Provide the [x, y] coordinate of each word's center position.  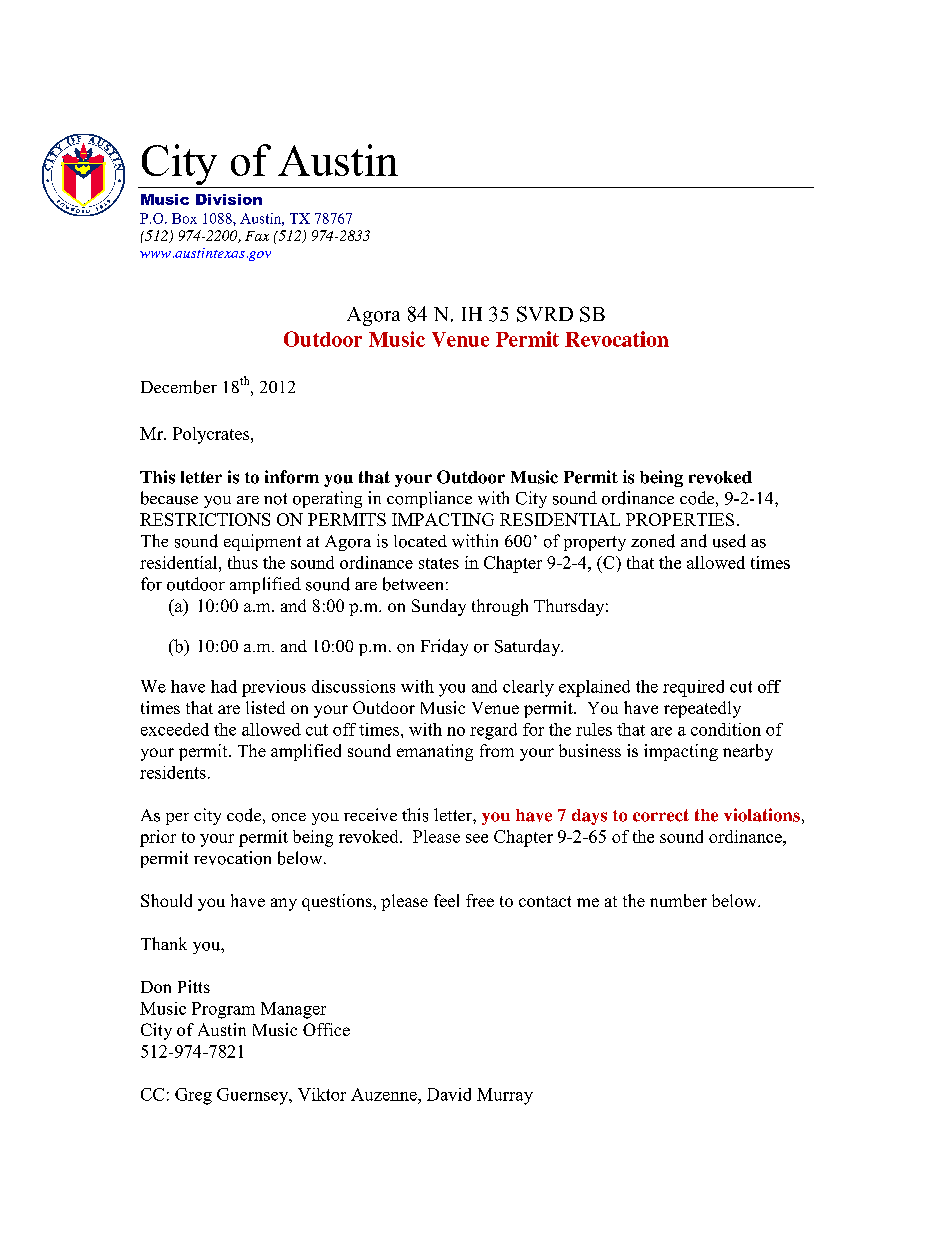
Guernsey [254, 1096]
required [693, 688]
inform [292, 477]
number [678, 900]
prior [158, 838]
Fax [257, 236]
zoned [653, 541]
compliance [429, 499]
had [224, 686]
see [477, 838]
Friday [444, 647]
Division [229, 199]
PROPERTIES [680, 519]
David [449, 1094]
